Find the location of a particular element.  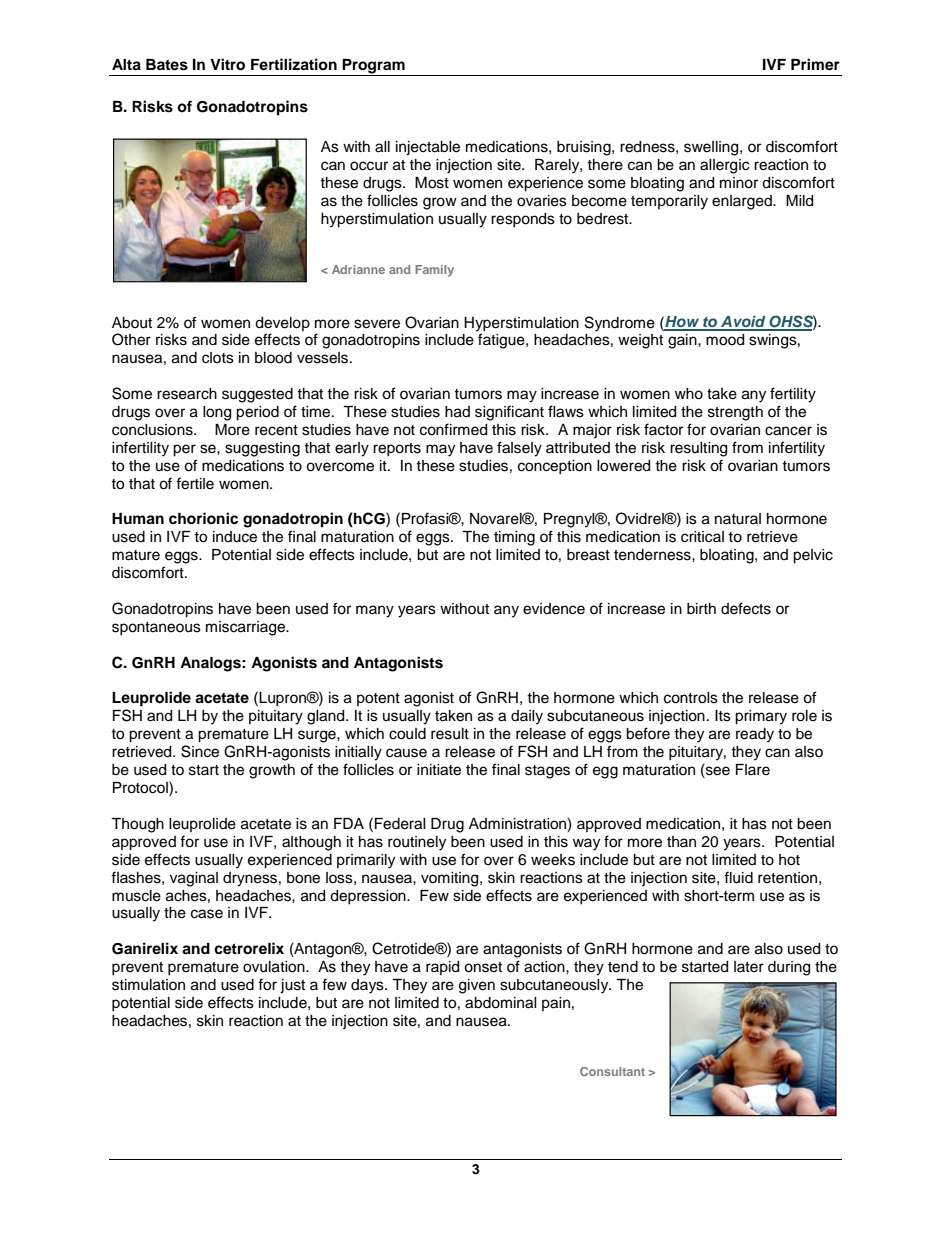

just is located at coordinates (292, 986).
